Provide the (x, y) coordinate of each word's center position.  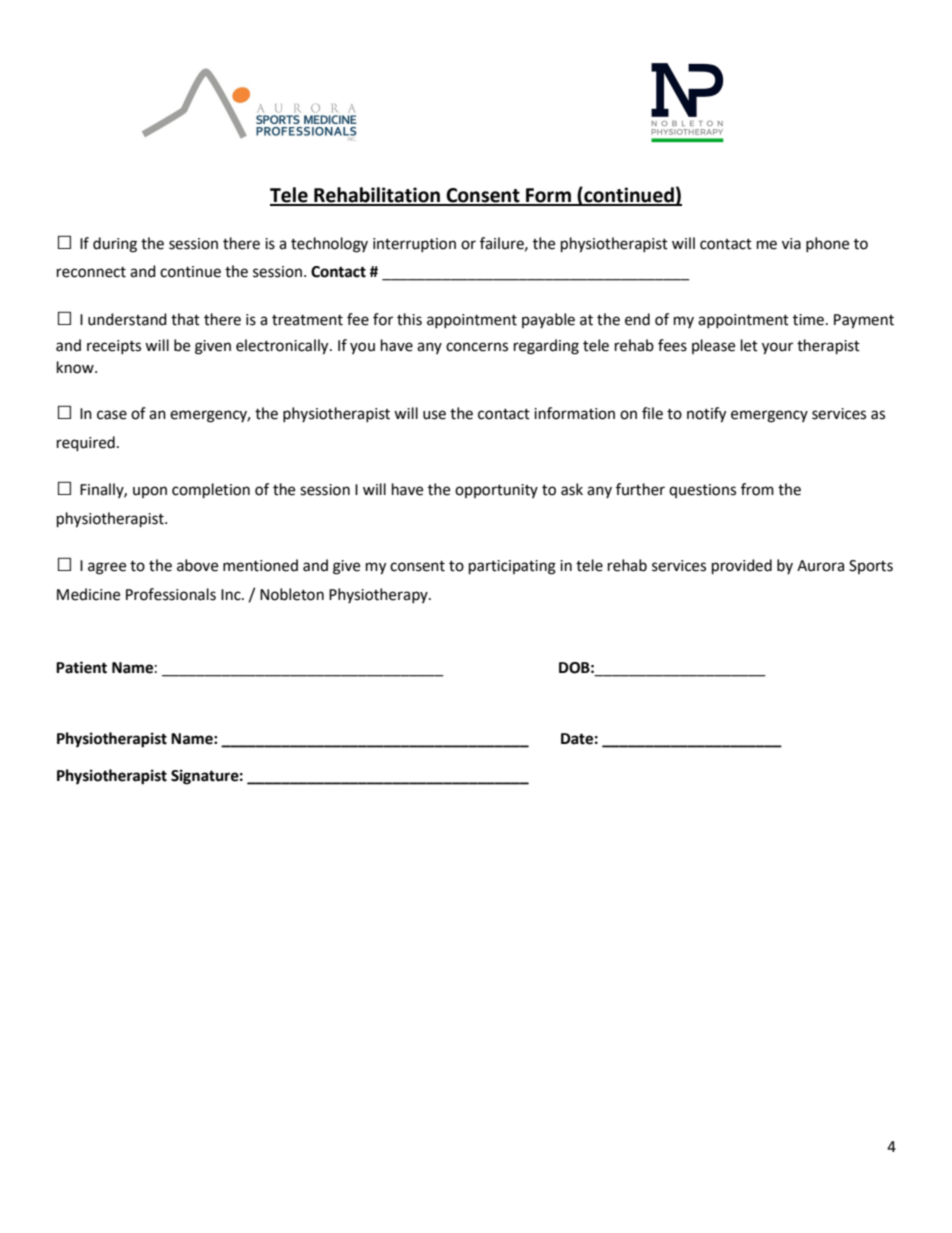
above (197, 565)
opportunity (496, 491)
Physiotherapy (379, 595)
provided (742, 567)
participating (512, 567)
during (115, 245)
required (86, 444)
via (791, 244)
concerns (477, 347)
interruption (414, 245)
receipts (114, 347)
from (757, 489)
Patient (81, 667)
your (777, 348)
